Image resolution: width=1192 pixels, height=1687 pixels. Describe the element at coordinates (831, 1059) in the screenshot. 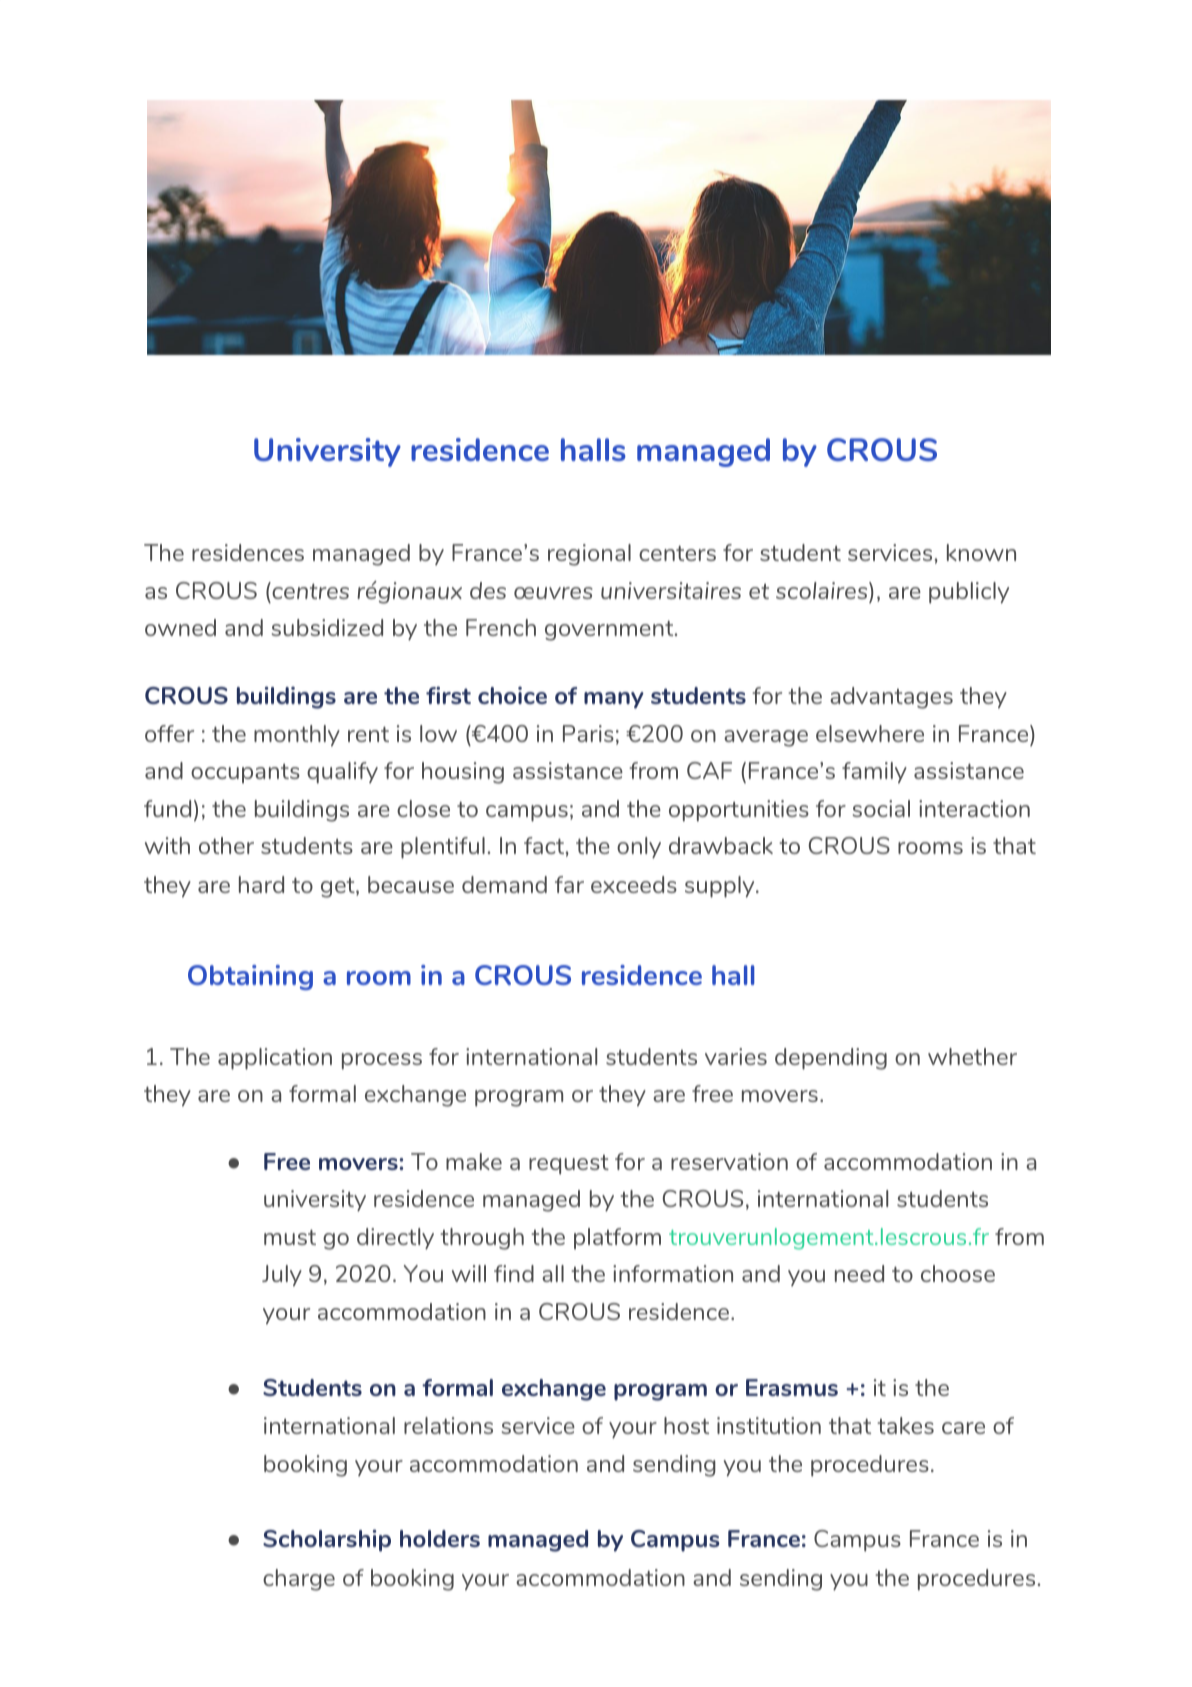

I see `depending` at that location.
